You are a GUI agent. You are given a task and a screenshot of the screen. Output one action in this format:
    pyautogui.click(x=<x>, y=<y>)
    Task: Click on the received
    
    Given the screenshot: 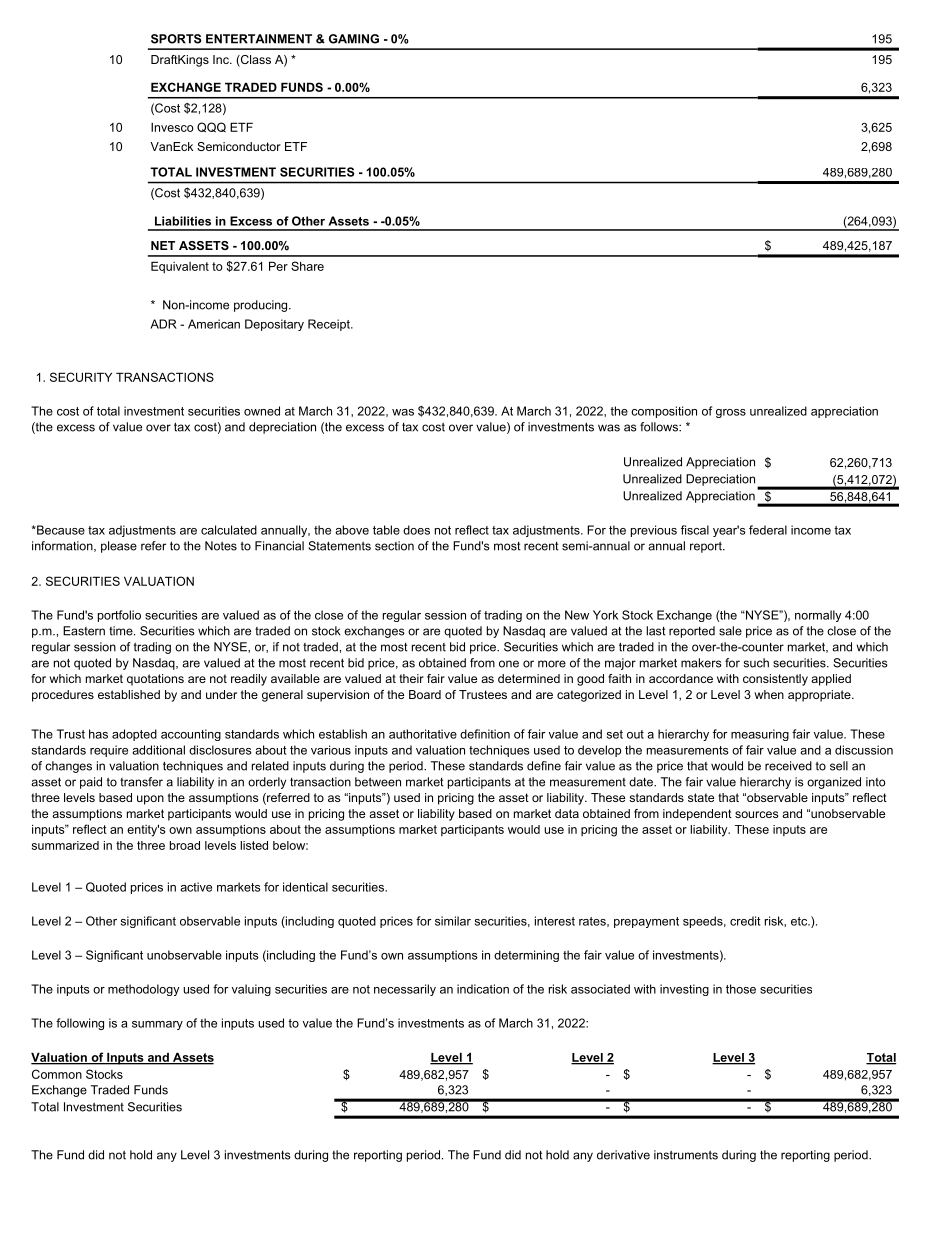 What is the action you would take?
    pyautogui.click(x=788, y=766)
